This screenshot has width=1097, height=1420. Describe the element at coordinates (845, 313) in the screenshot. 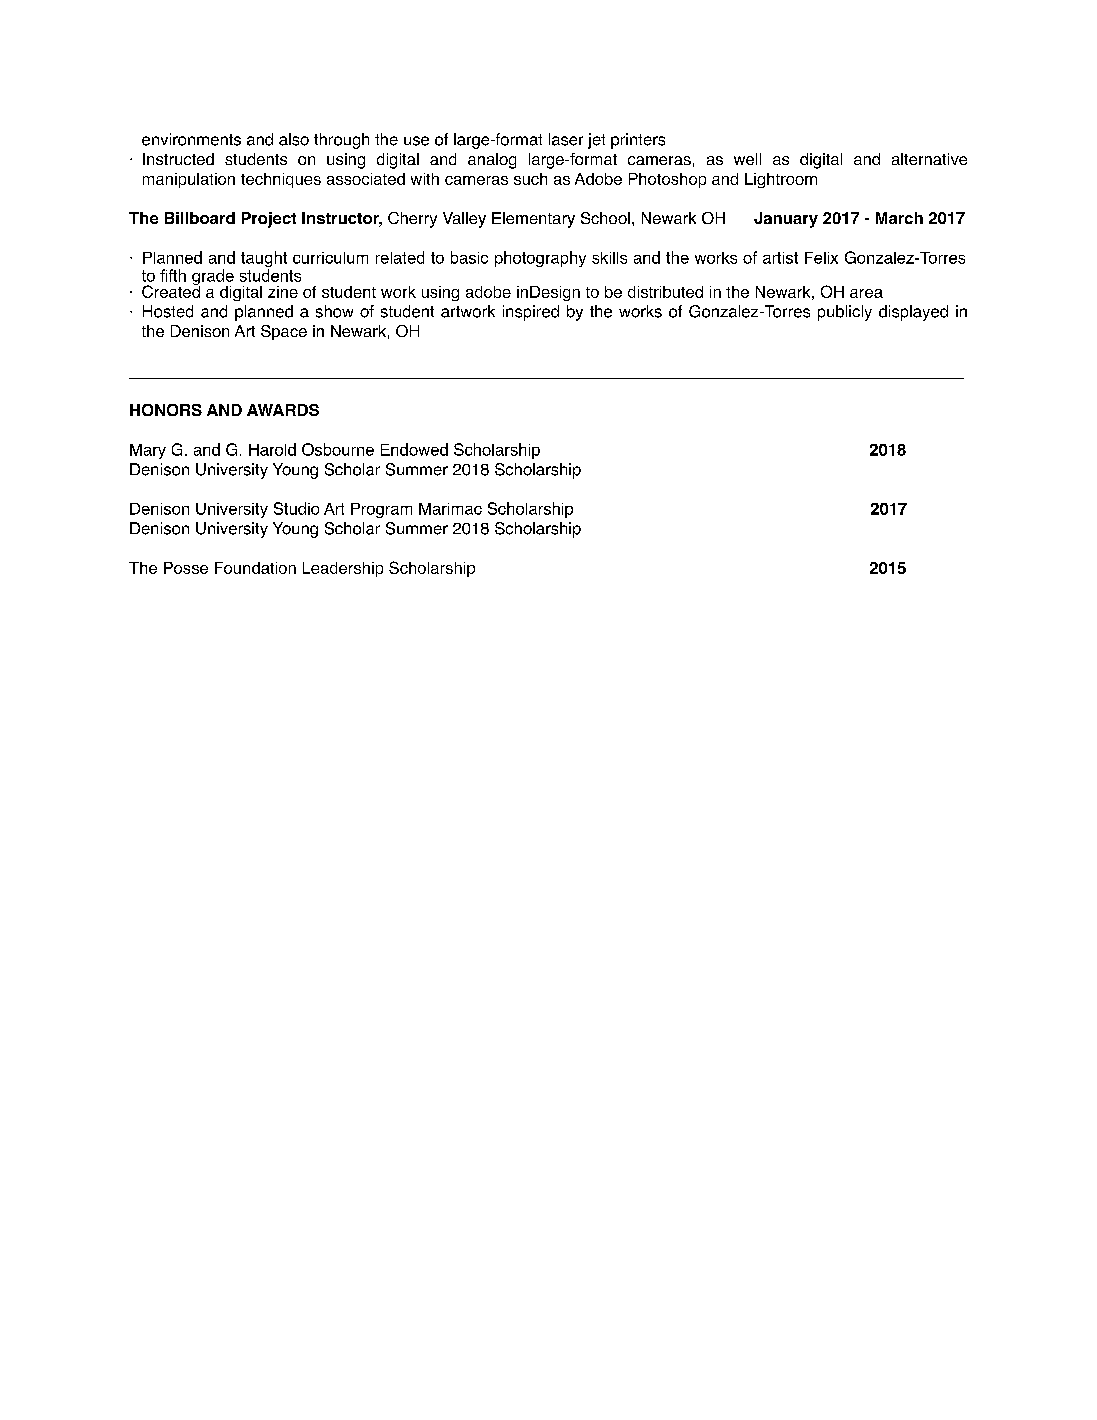

I see `publicly` at that location.
